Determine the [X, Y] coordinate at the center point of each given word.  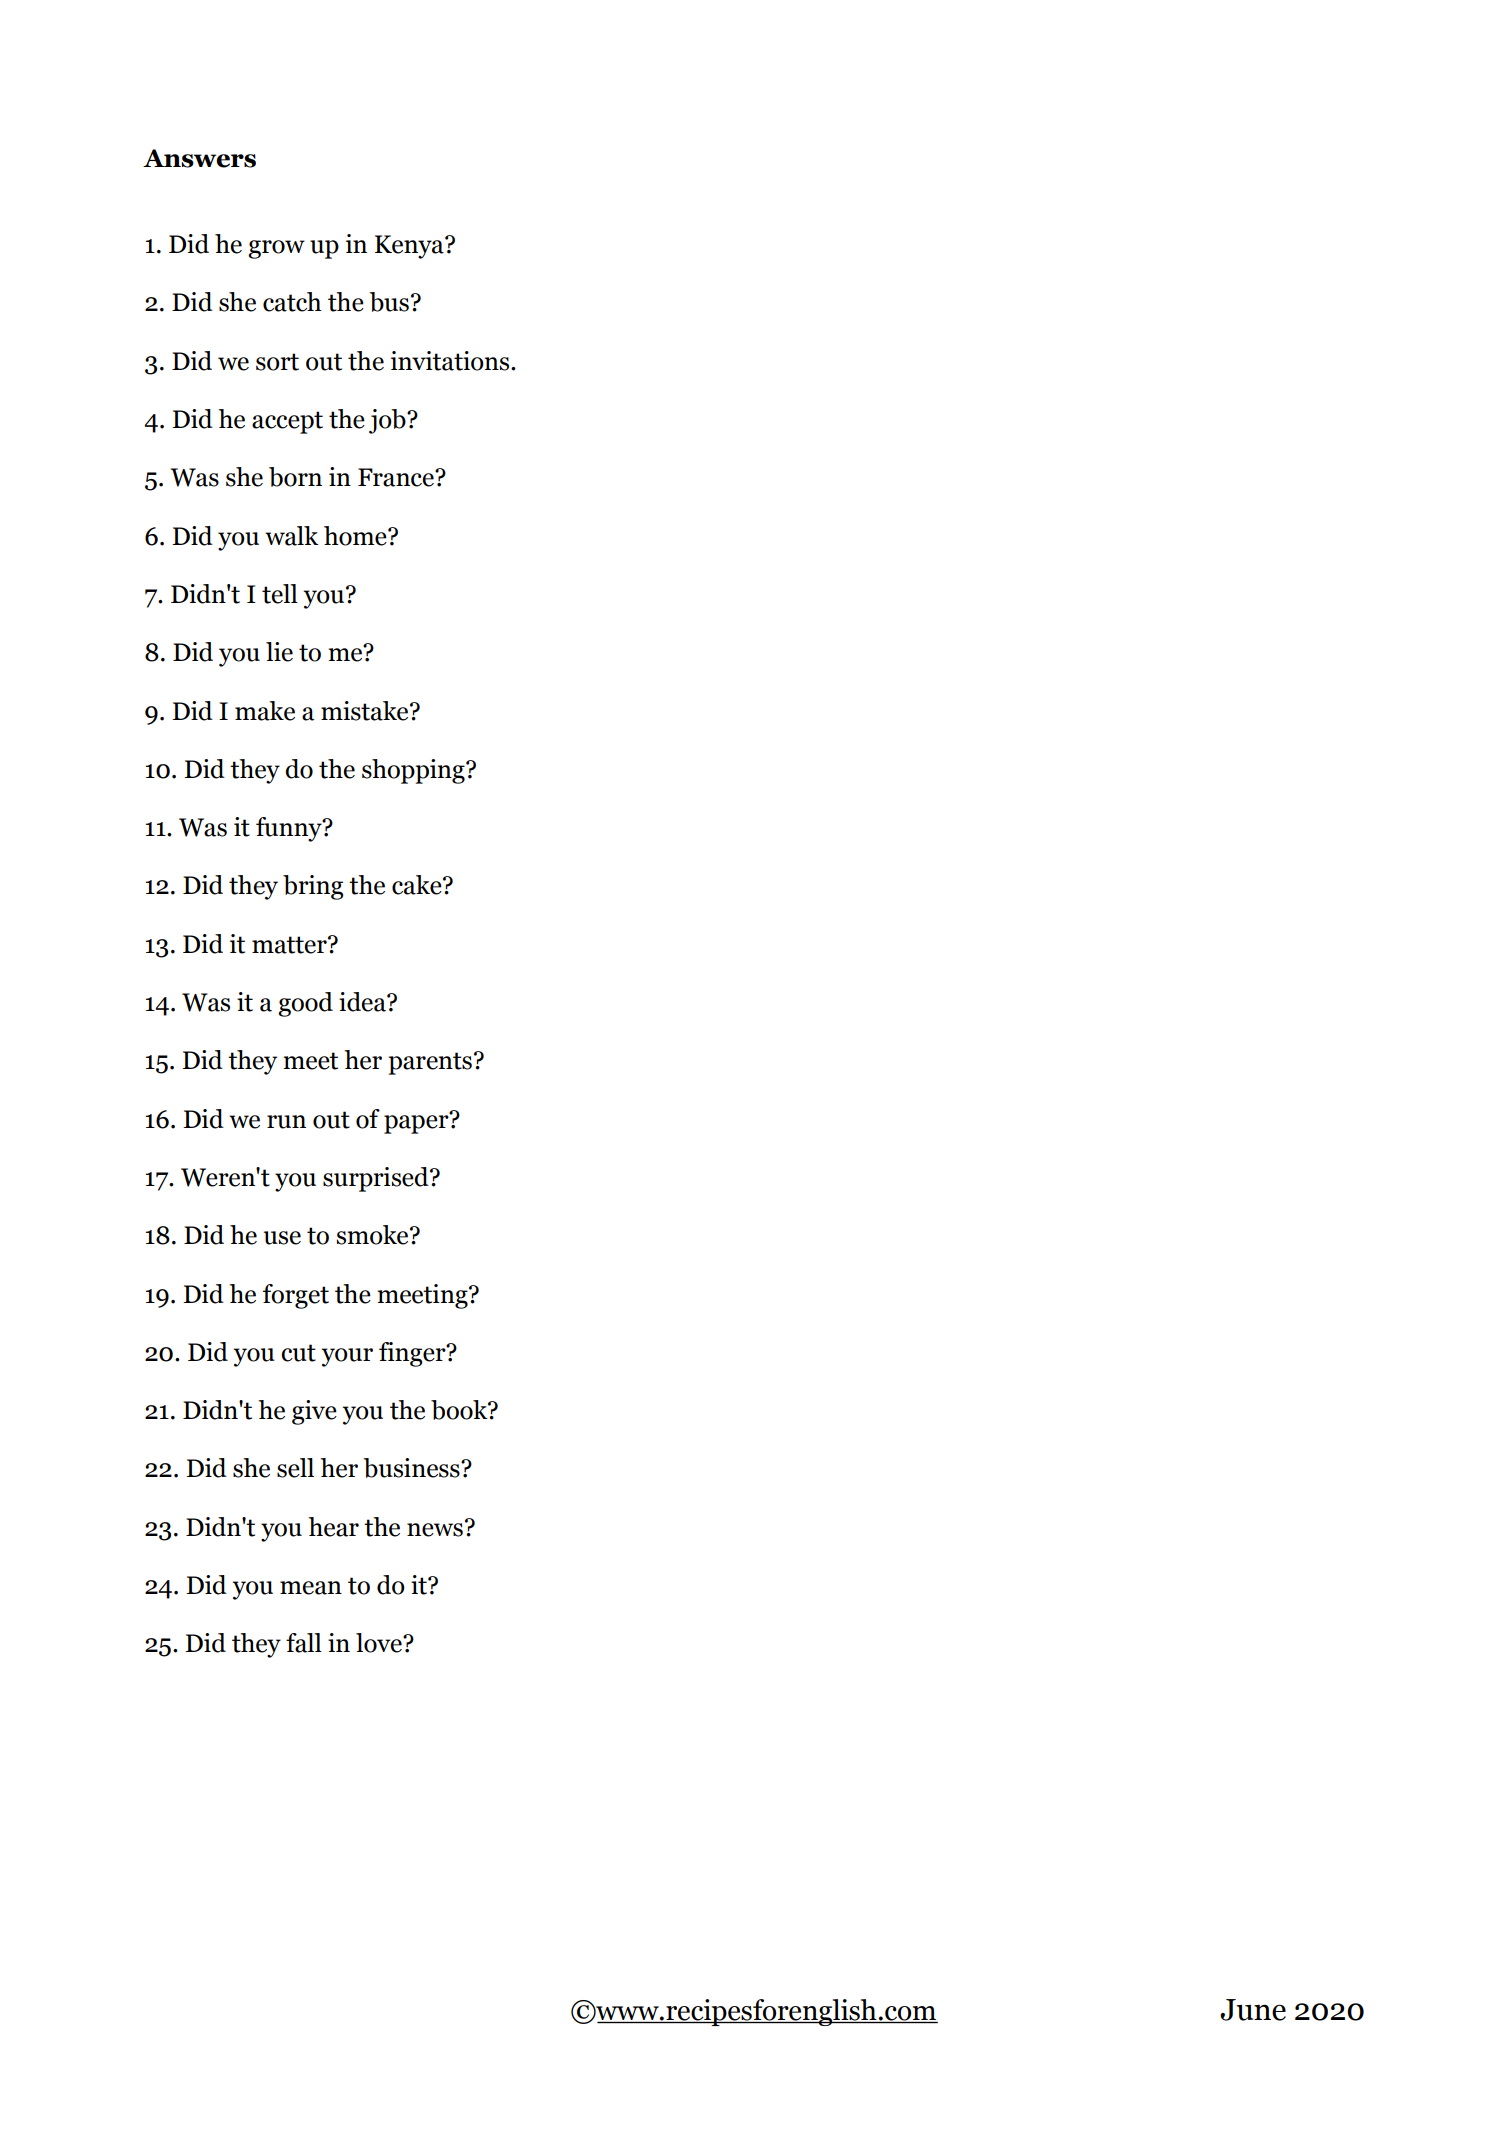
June [1253, 2010]
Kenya [410, 247]
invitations [451, 361]
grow [276, 249]
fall [304, 1643]
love [380, 1643]
